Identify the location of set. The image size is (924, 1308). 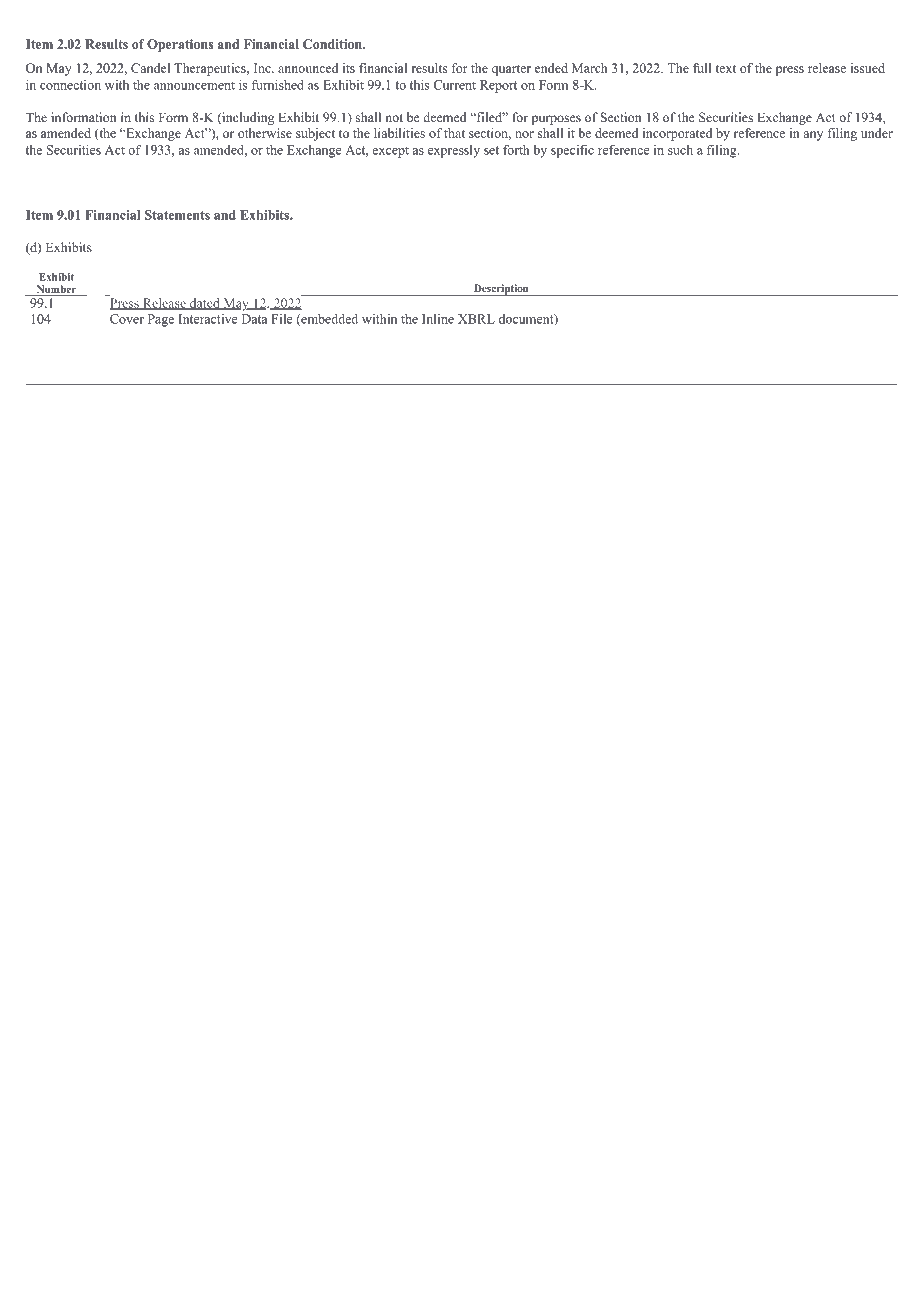
(491, 150).
